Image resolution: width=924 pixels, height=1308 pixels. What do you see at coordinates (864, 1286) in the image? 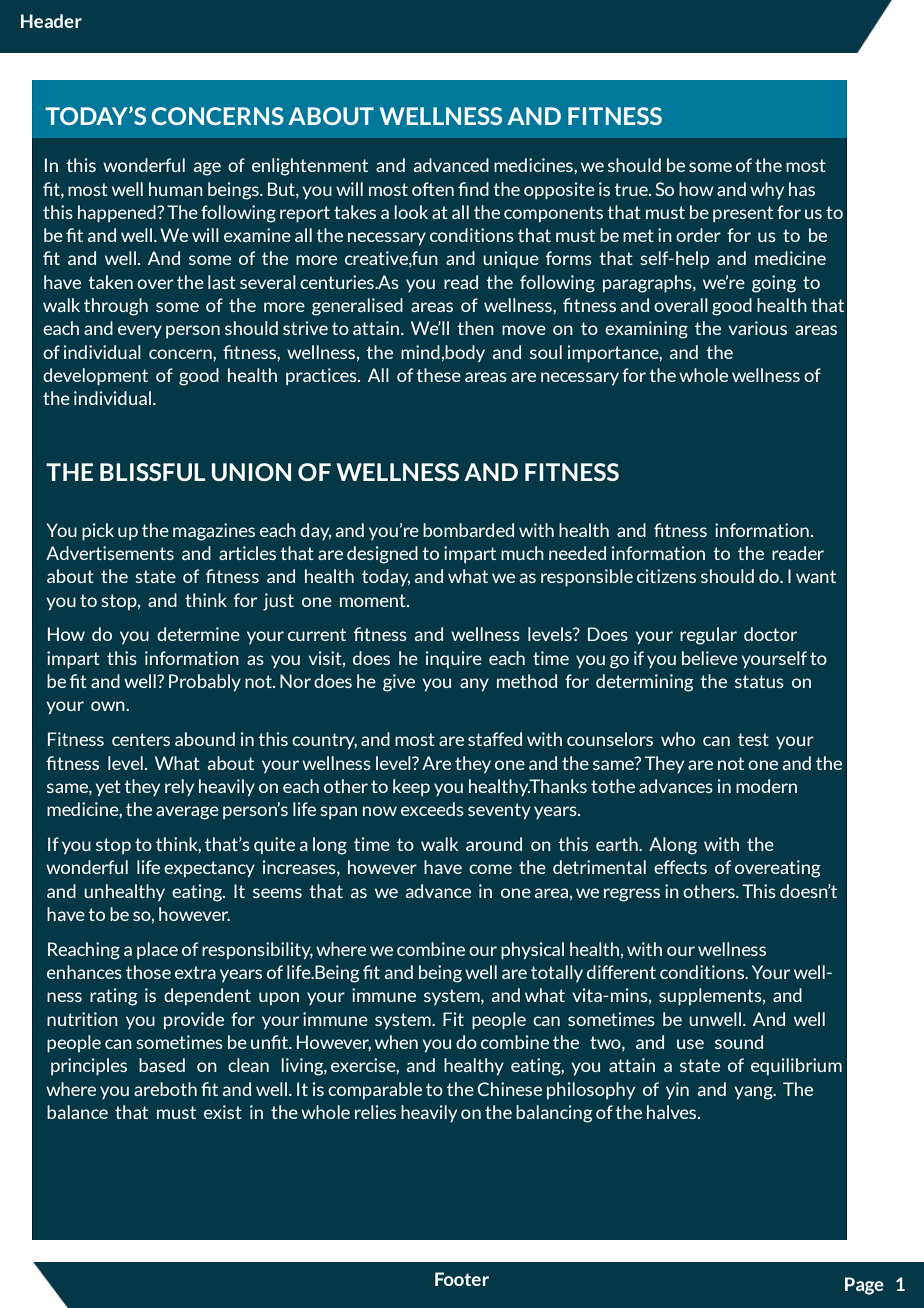
I see `Page` at bounding box center [864, 1286].
